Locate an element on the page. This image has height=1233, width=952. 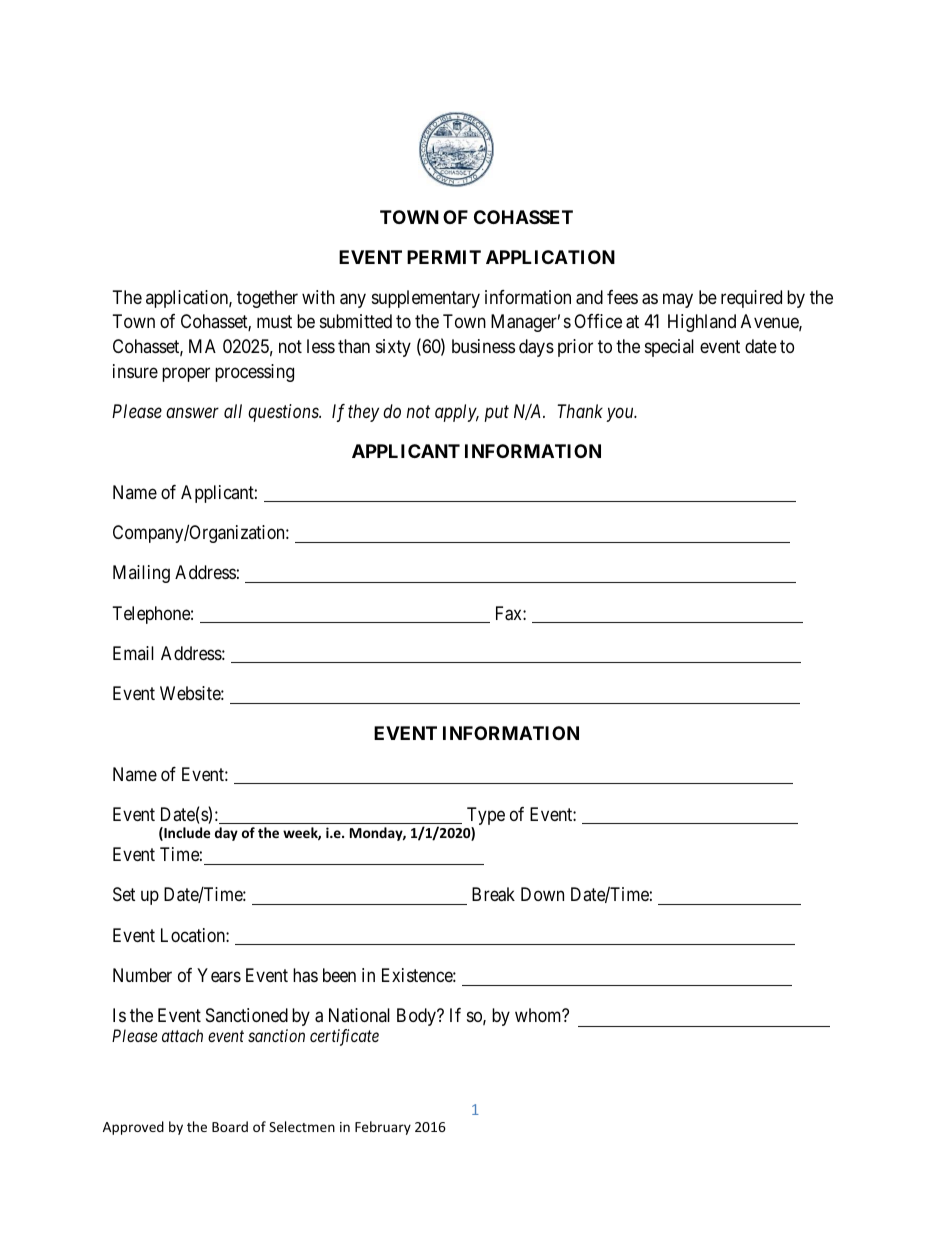
Break is located at coordinates (493, 894).
